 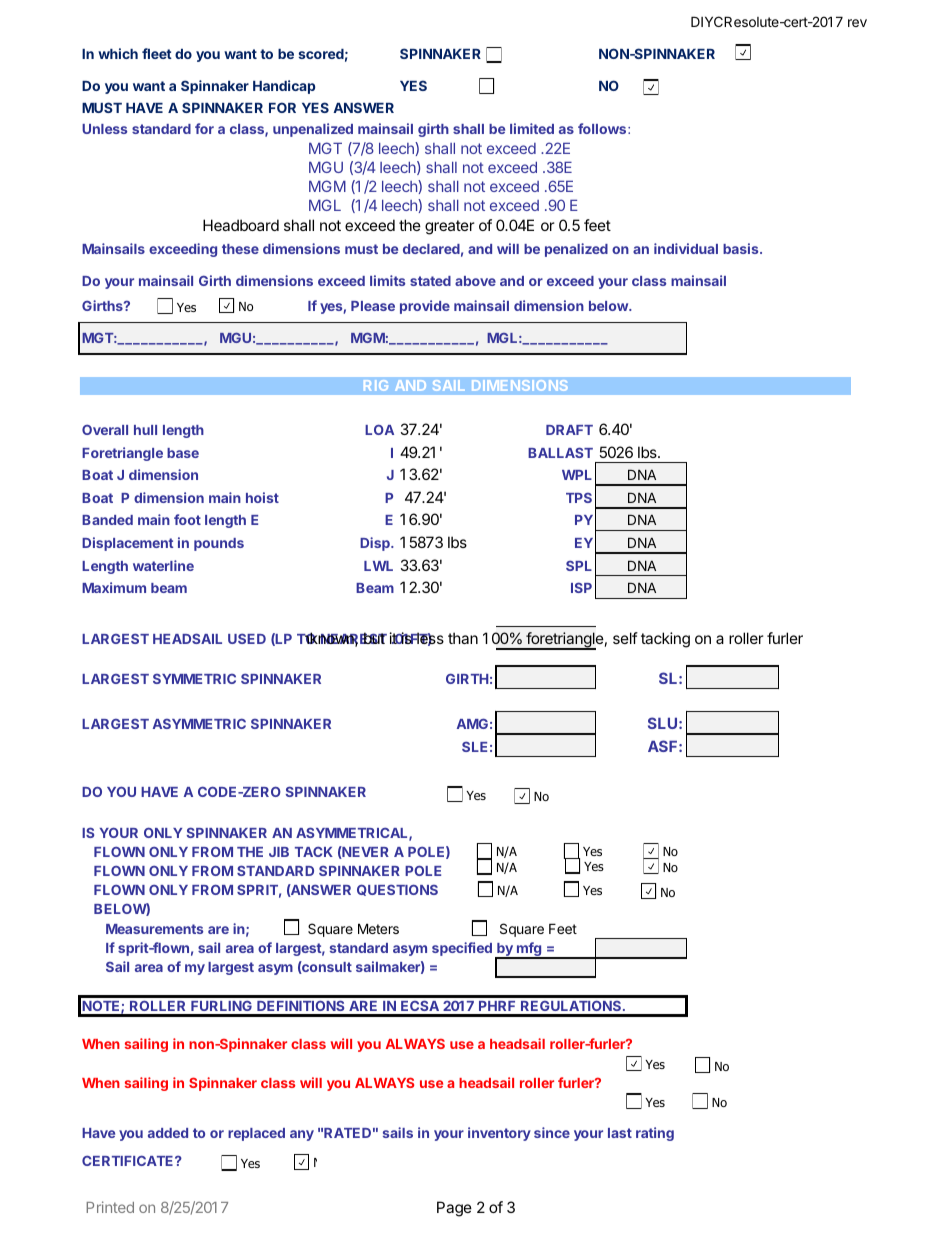 I want to click on rev, so click(x=857, y=23).
